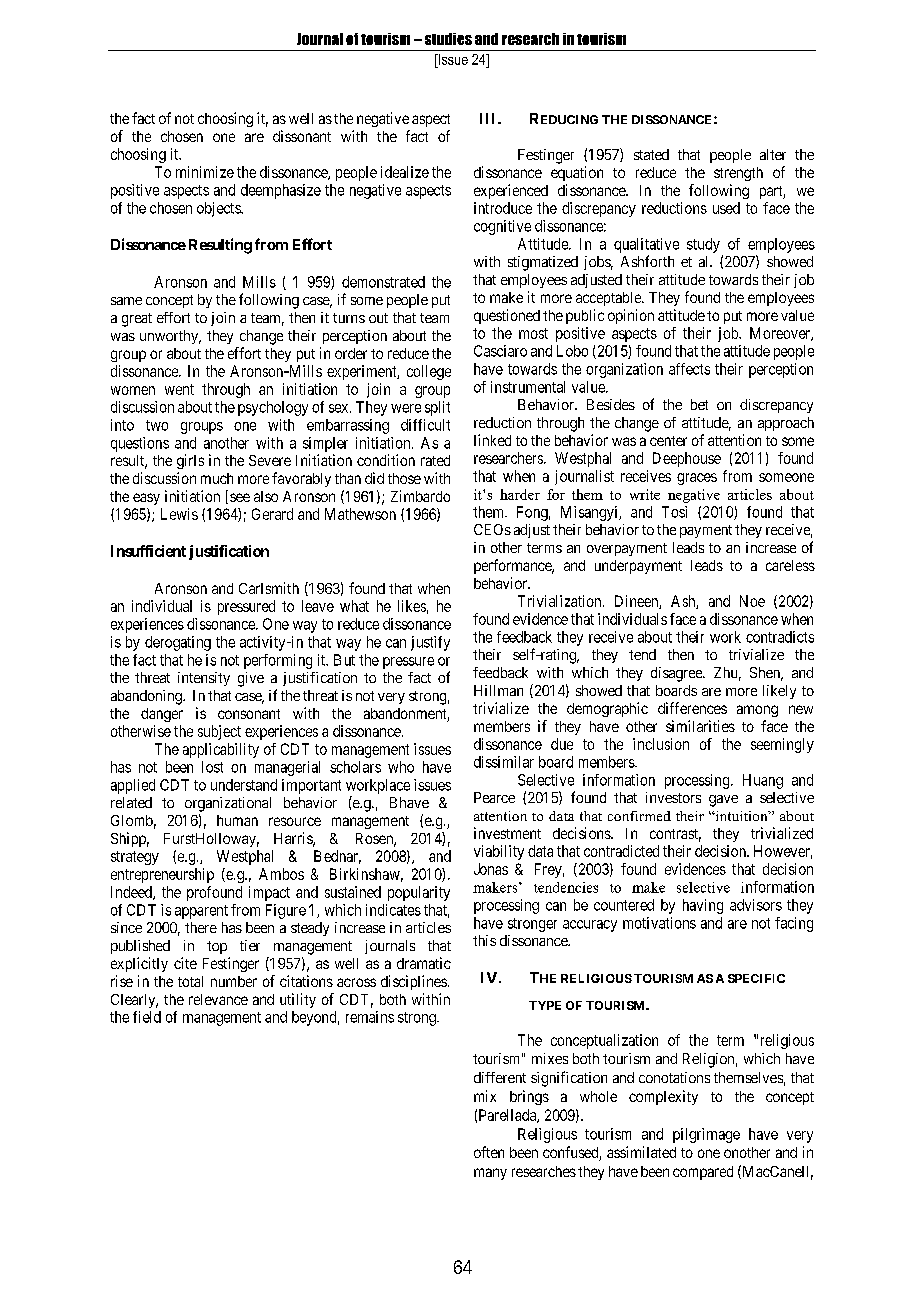  I want to click on gave, so click(723, 801).
